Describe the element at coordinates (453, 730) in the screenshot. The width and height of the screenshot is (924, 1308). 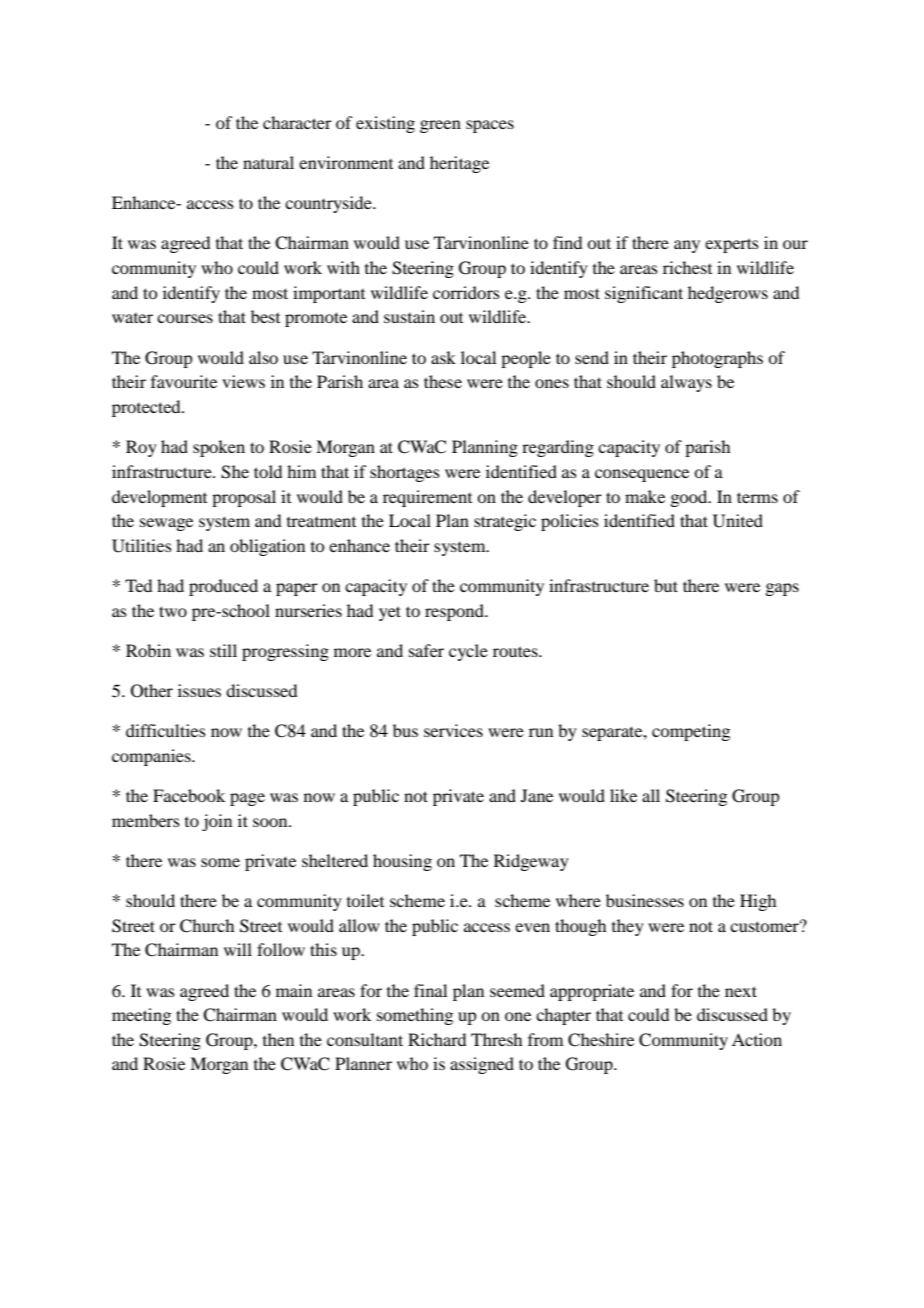
I see `services` at that location.
